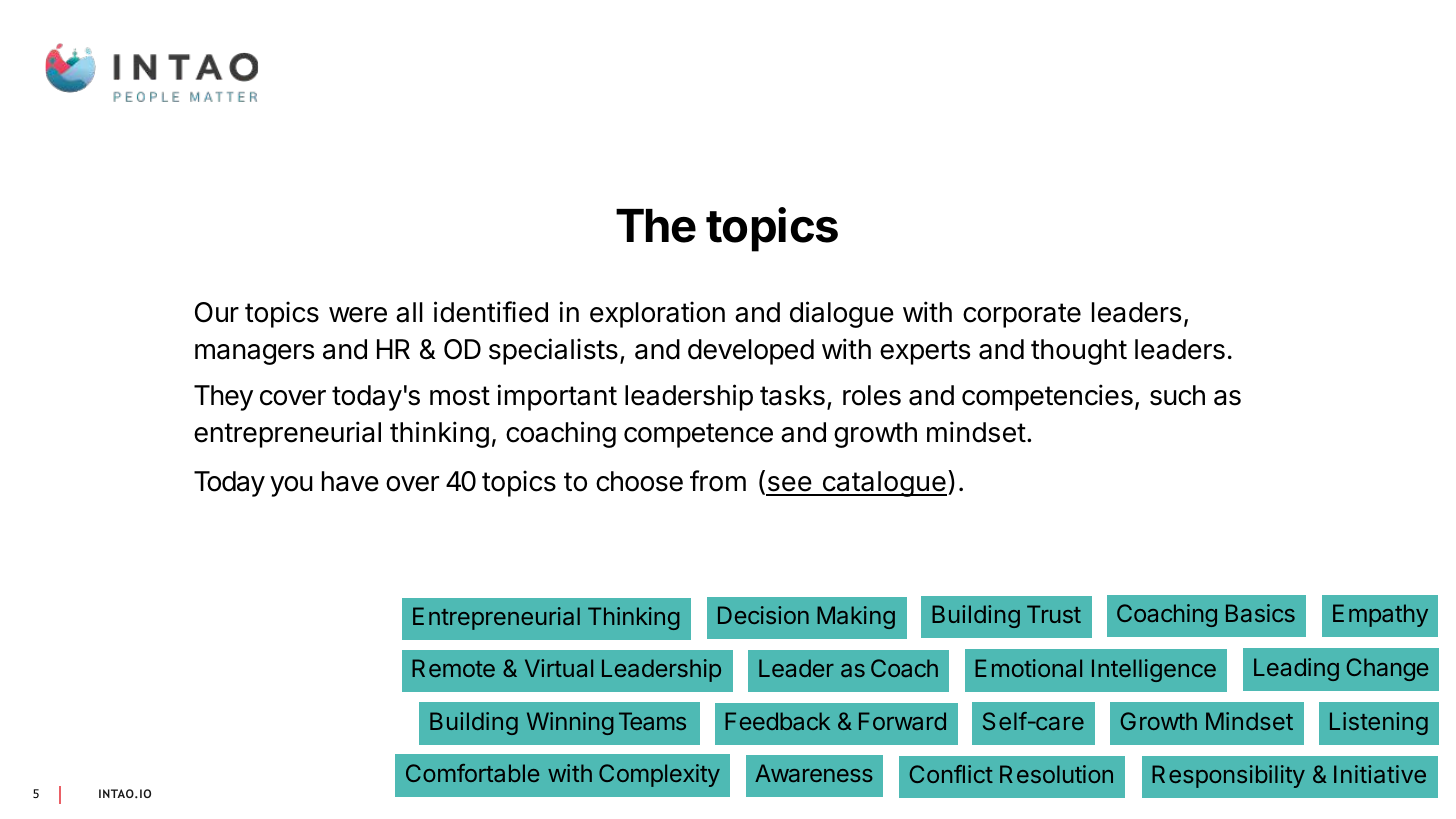 This document has width=1456, height=819. What do you see at coordinates (1079, 352) in the document?
I see `thought` at bounding box center [1079, 352].
